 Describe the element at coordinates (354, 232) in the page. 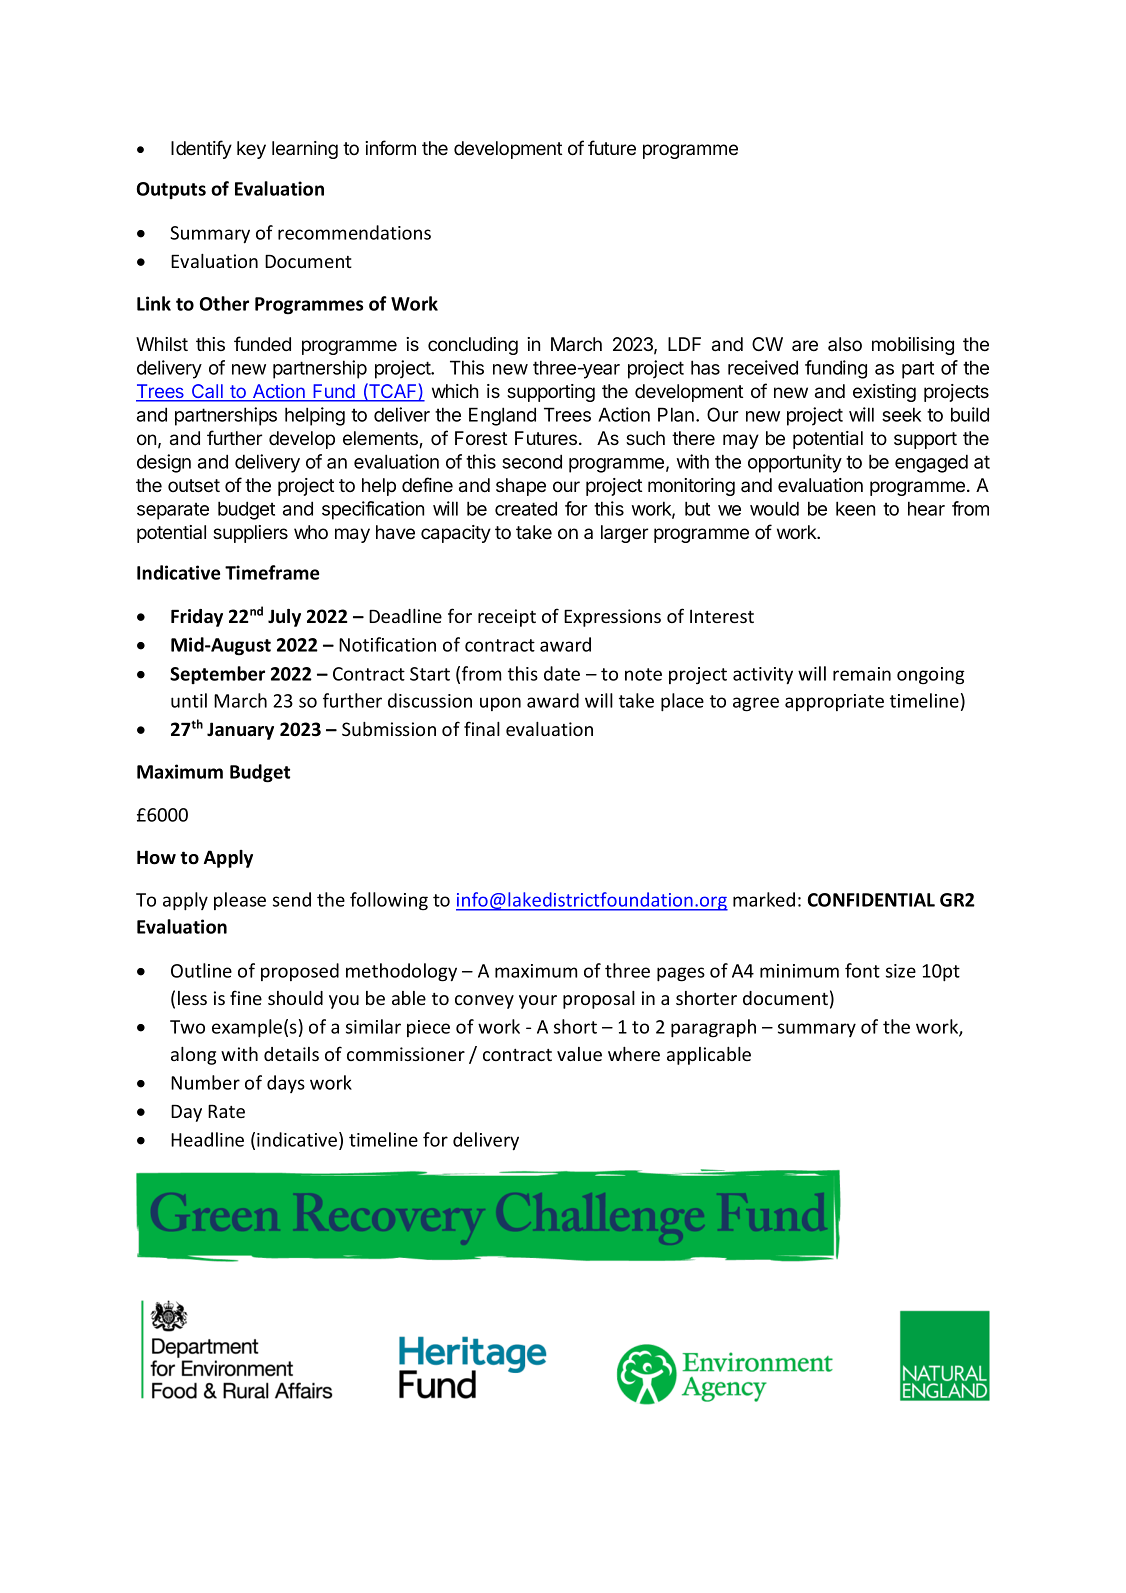

I see `recommendations` at that location.
